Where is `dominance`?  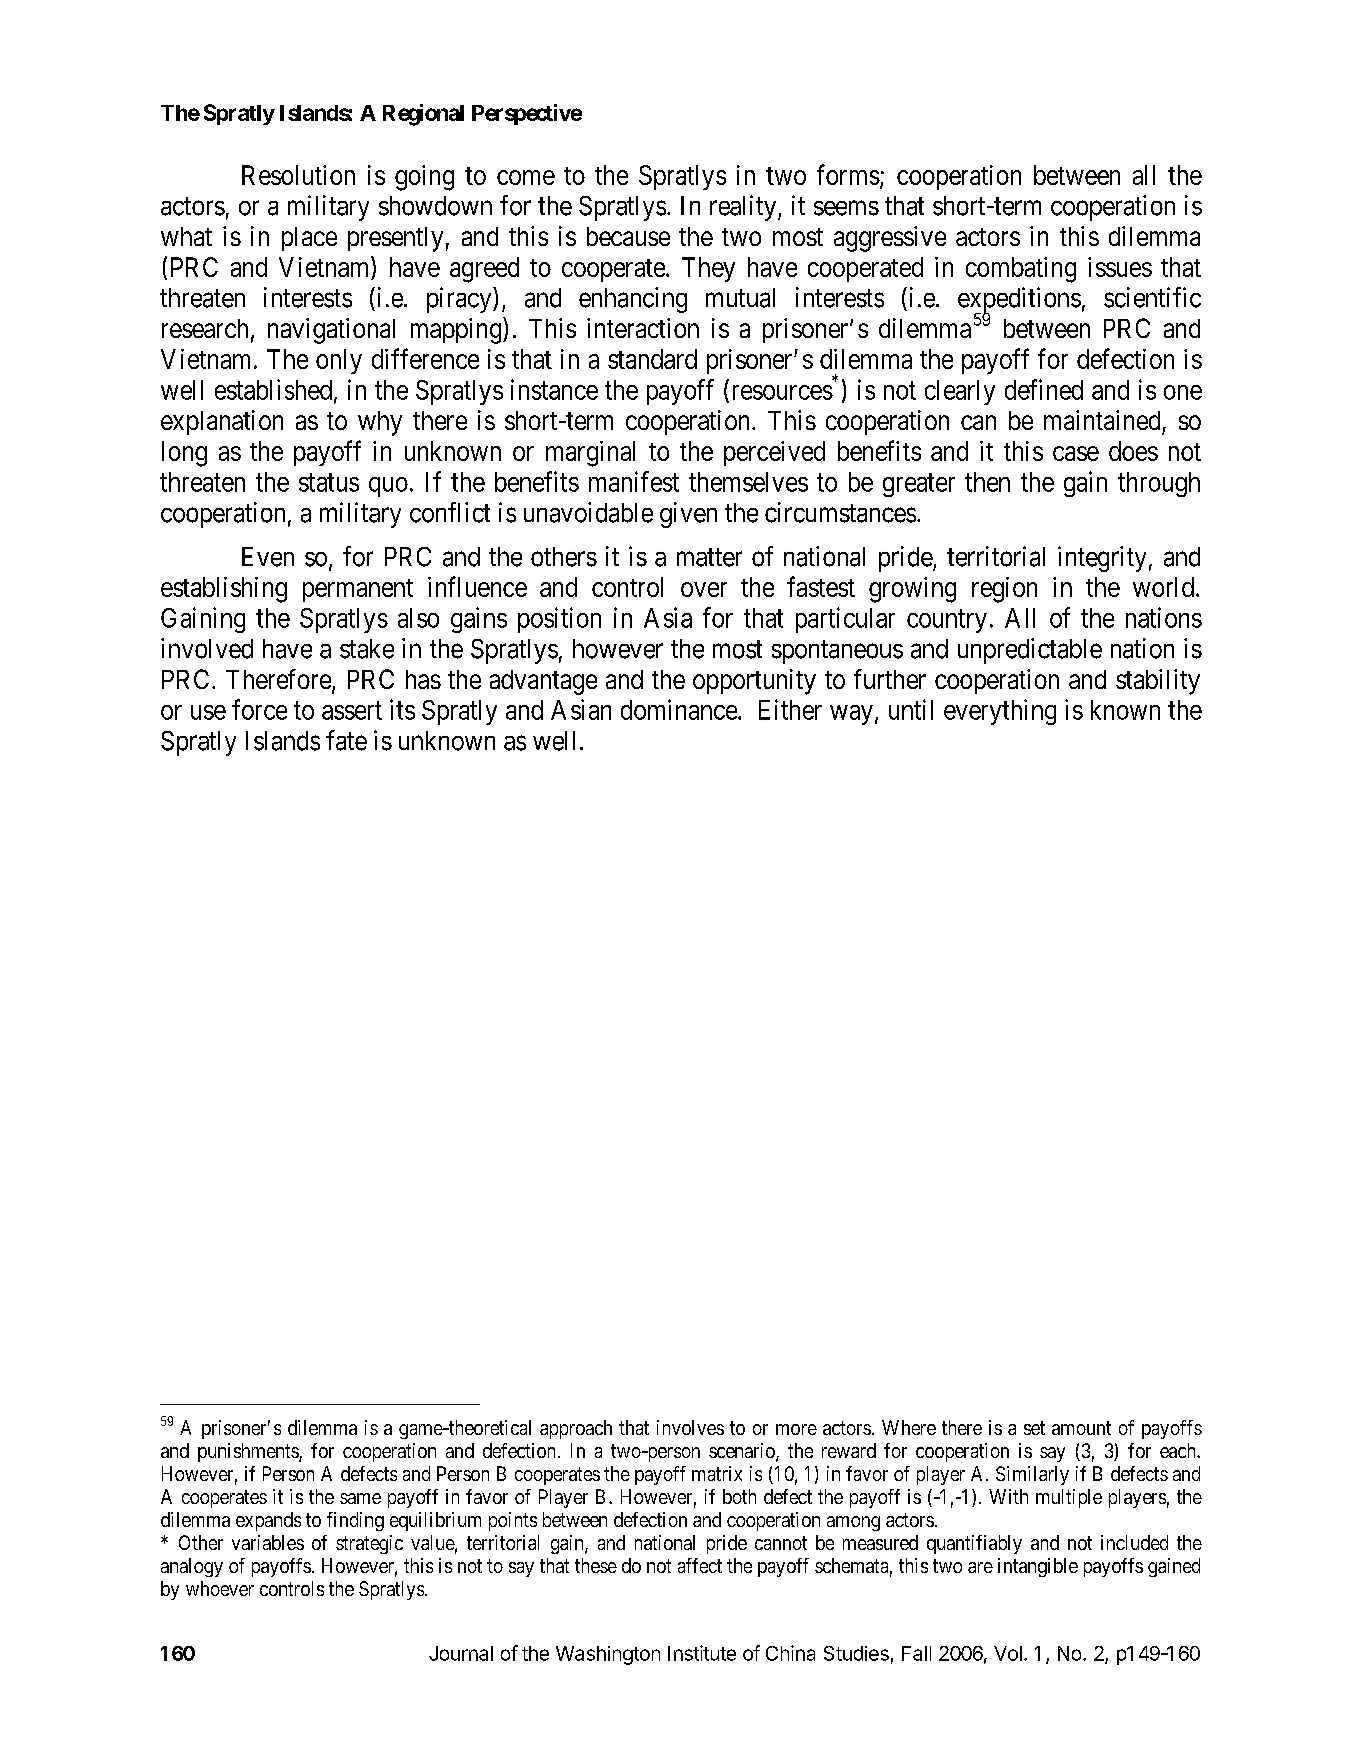 dominance is located at coordinates (679, 709).
